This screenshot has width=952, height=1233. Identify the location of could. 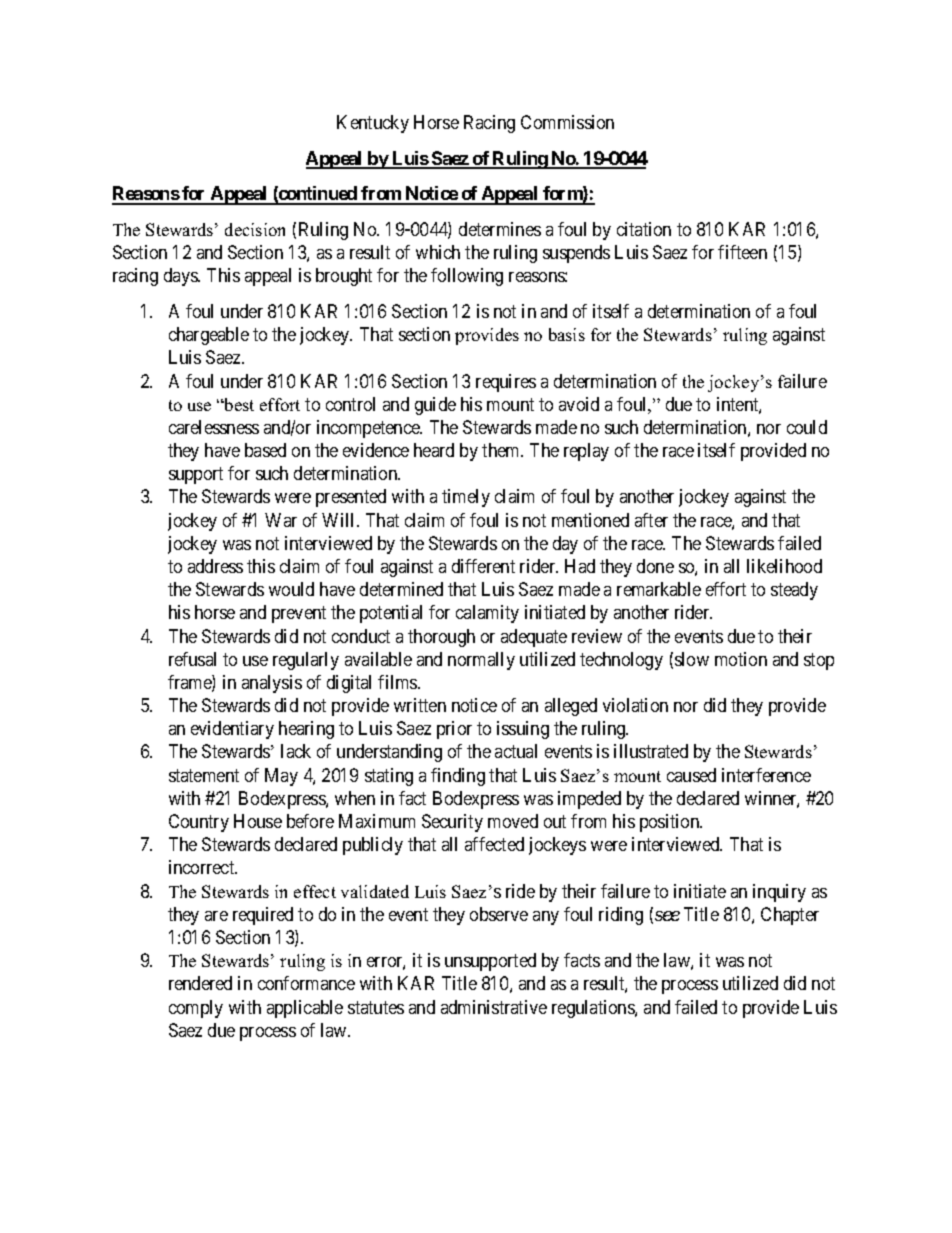
(807, 427).
